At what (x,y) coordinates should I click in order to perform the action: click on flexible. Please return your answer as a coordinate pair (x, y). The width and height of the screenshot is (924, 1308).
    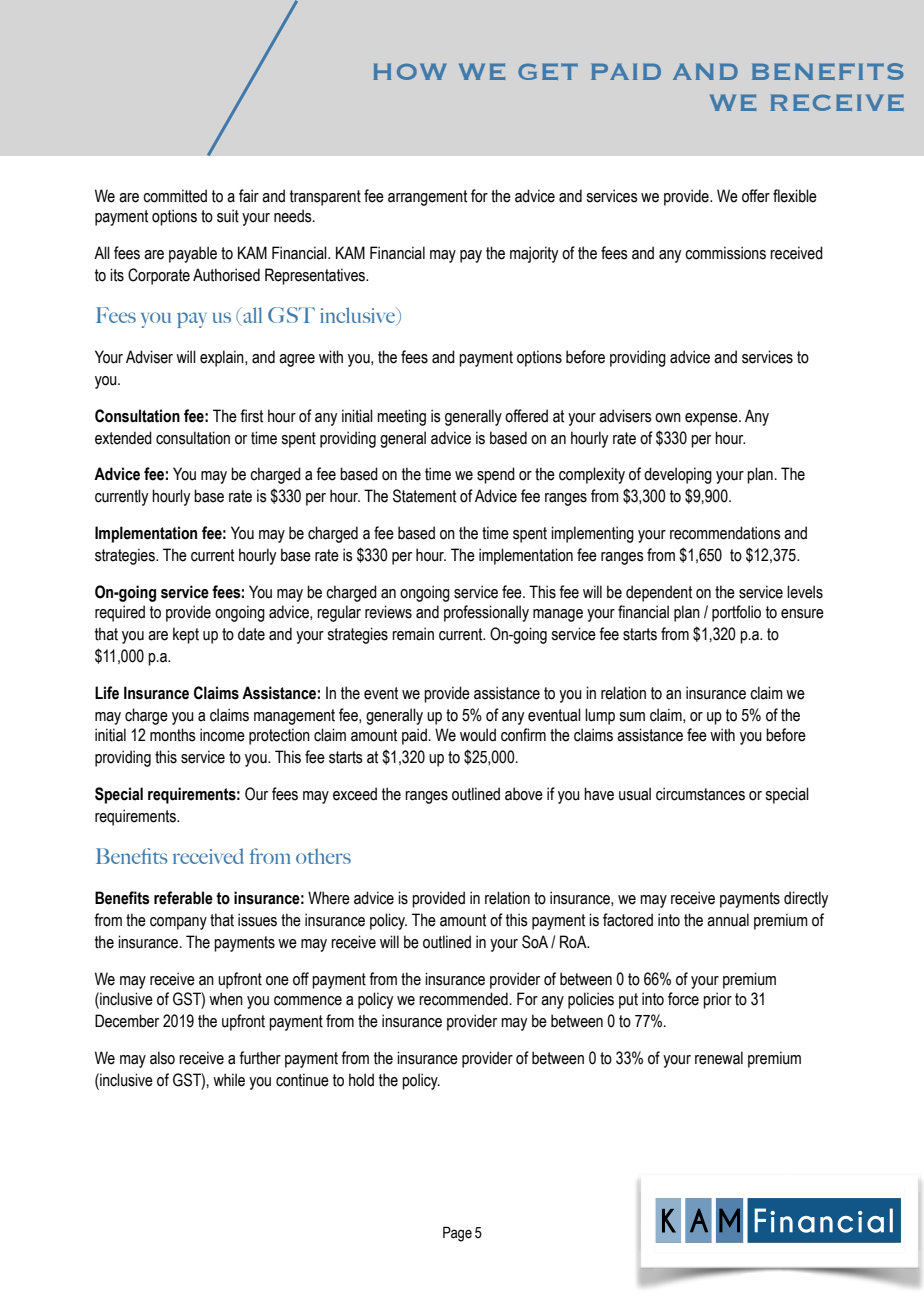
    Looking at the image, I should click on (795, 196).
